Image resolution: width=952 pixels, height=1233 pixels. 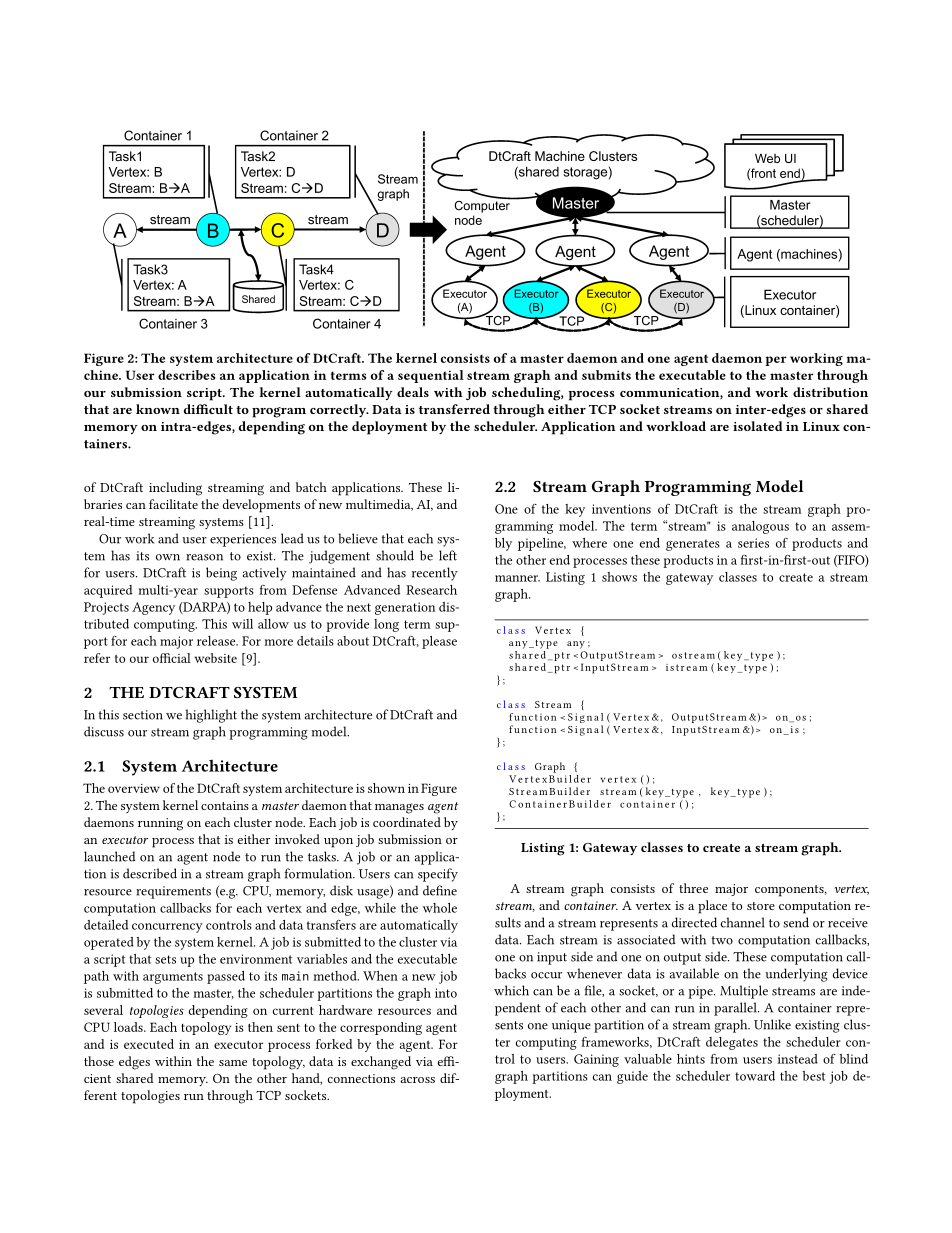 What do you see at coordinates (386, 788) in the screenshot?
I see `shown` at bounding box center [386, 788].
